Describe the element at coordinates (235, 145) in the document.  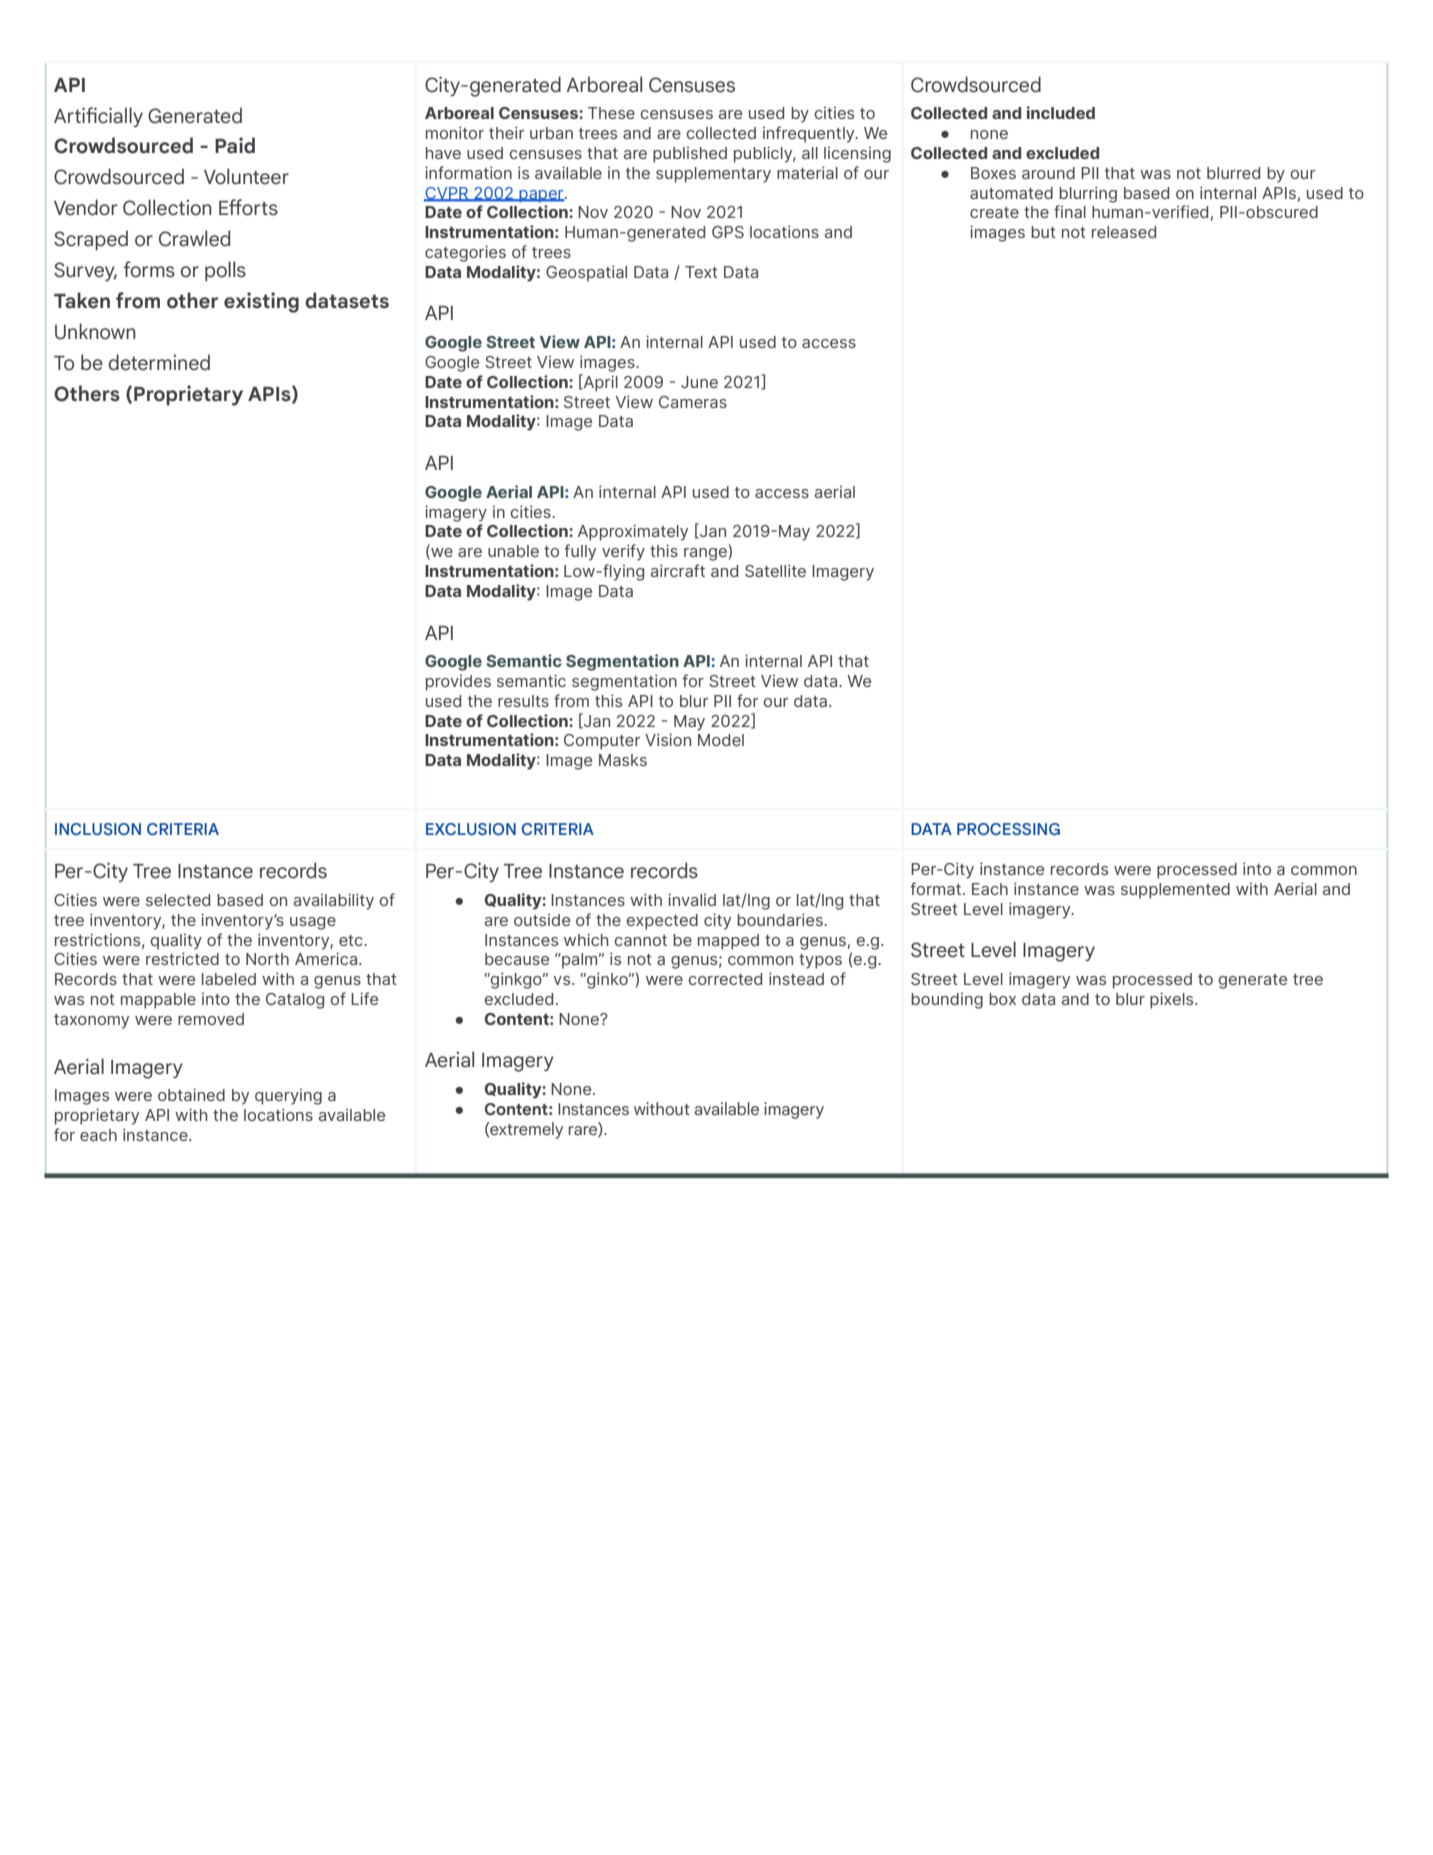
I see `Paid` at that location.
